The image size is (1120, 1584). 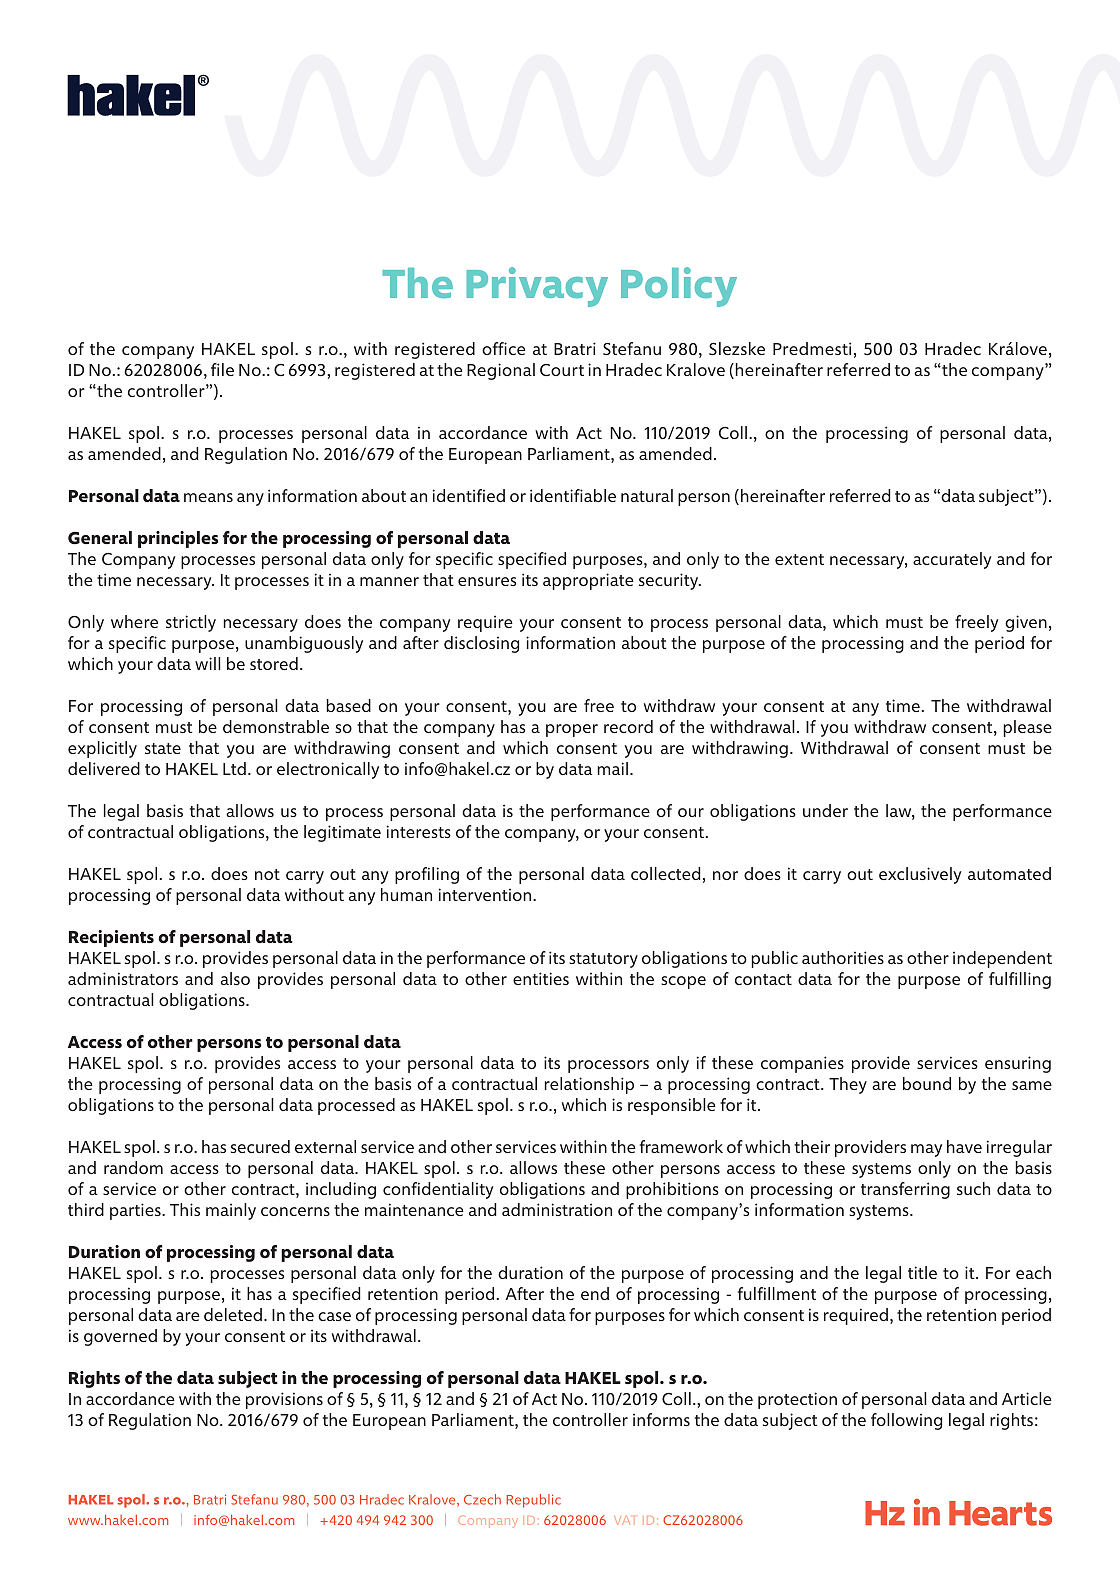 What do you see at coordinates (222, 369) in the screenshot?
I see `file` at bounding box center [222, 369].
